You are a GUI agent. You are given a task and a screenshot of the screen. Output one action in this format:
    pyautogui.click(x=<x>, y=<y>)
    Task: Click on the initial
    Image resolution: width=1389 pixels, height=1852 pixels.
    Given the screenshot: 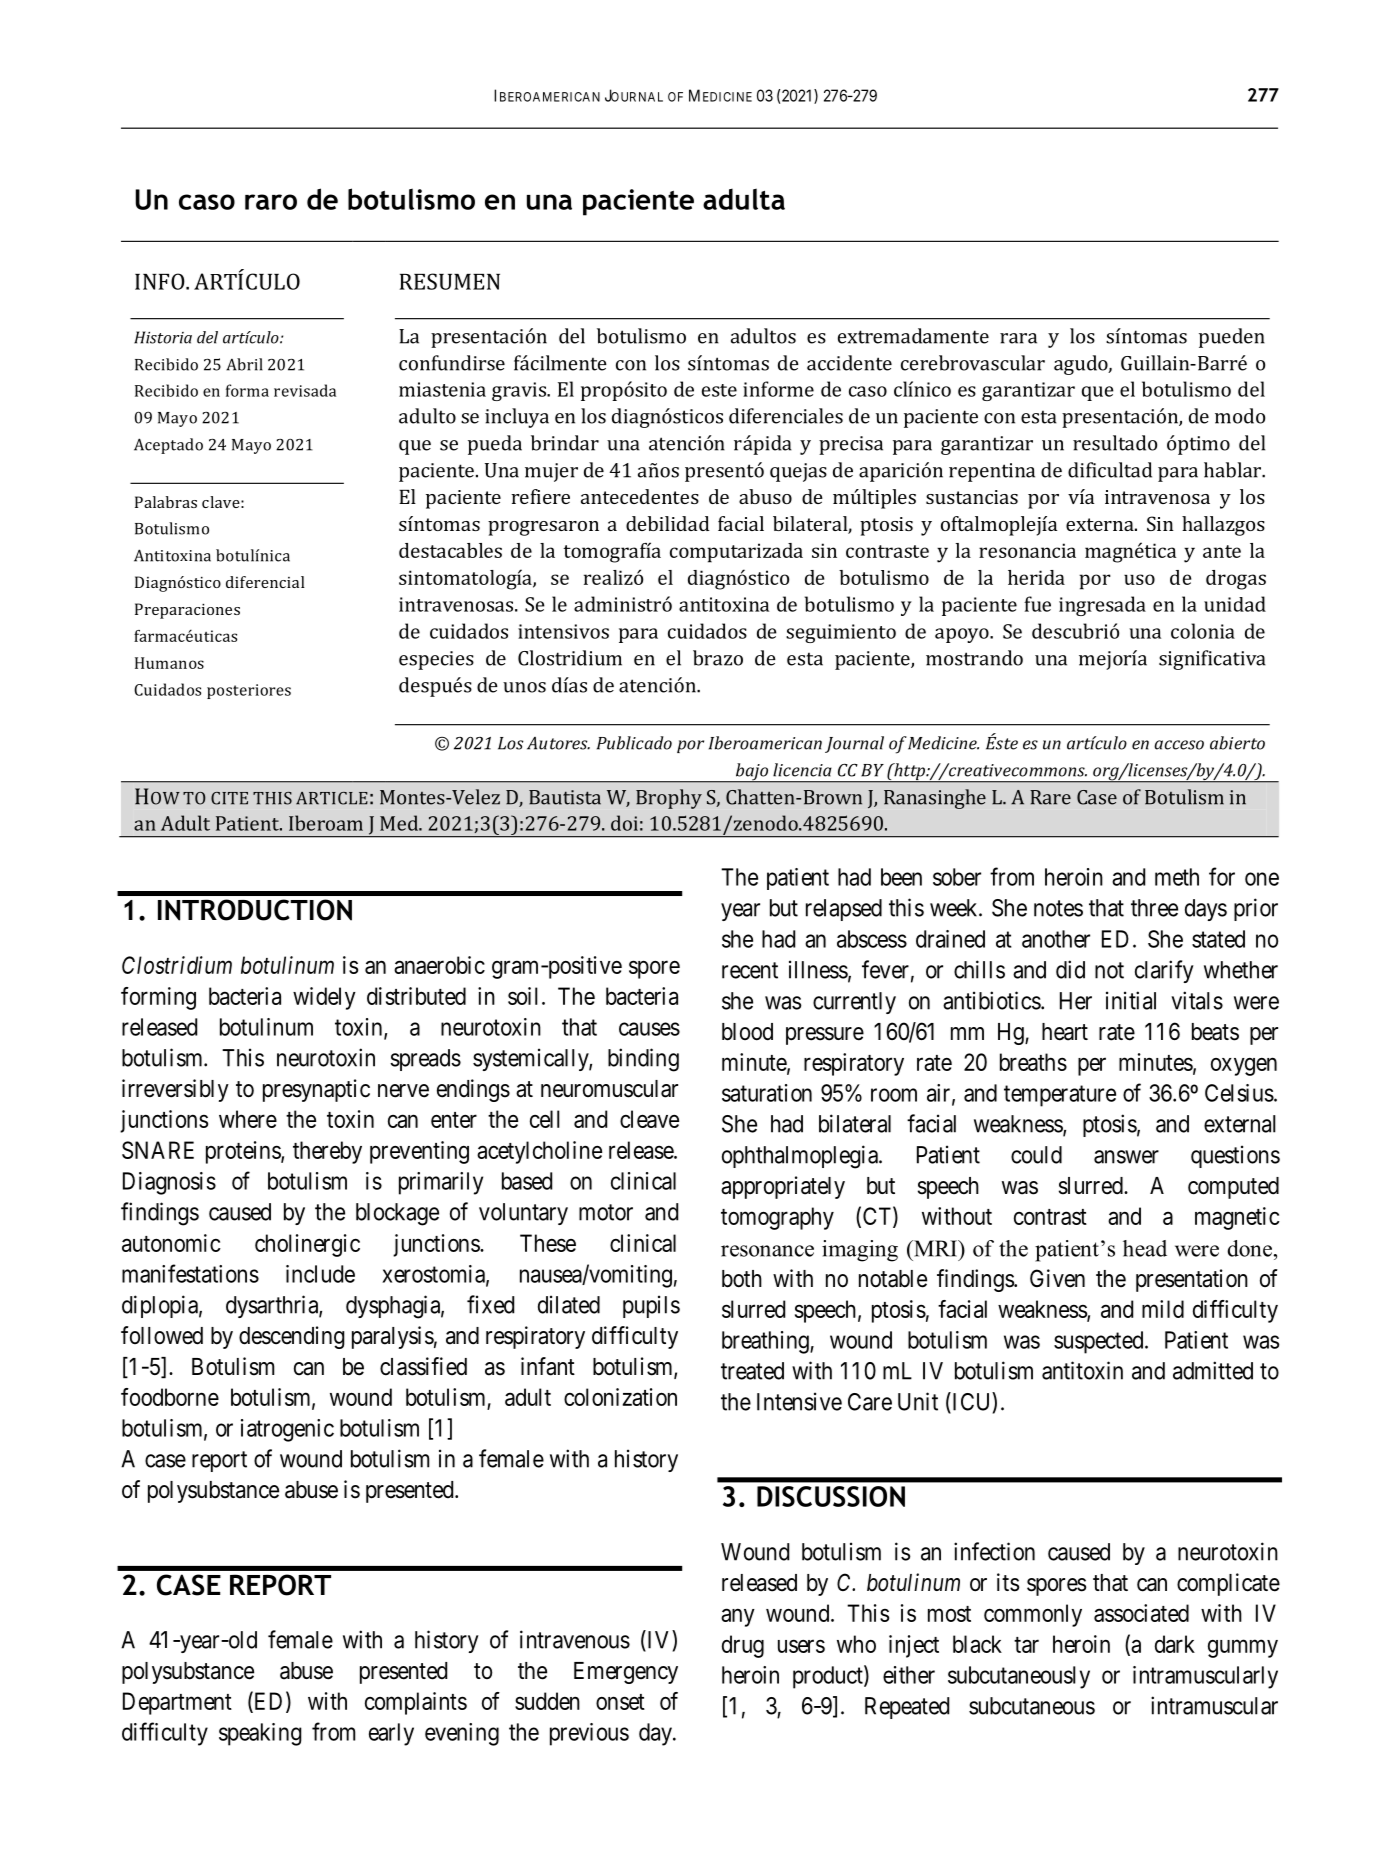 What is the action you would take?
    pyautogui.click(x=1131, y=1000)
